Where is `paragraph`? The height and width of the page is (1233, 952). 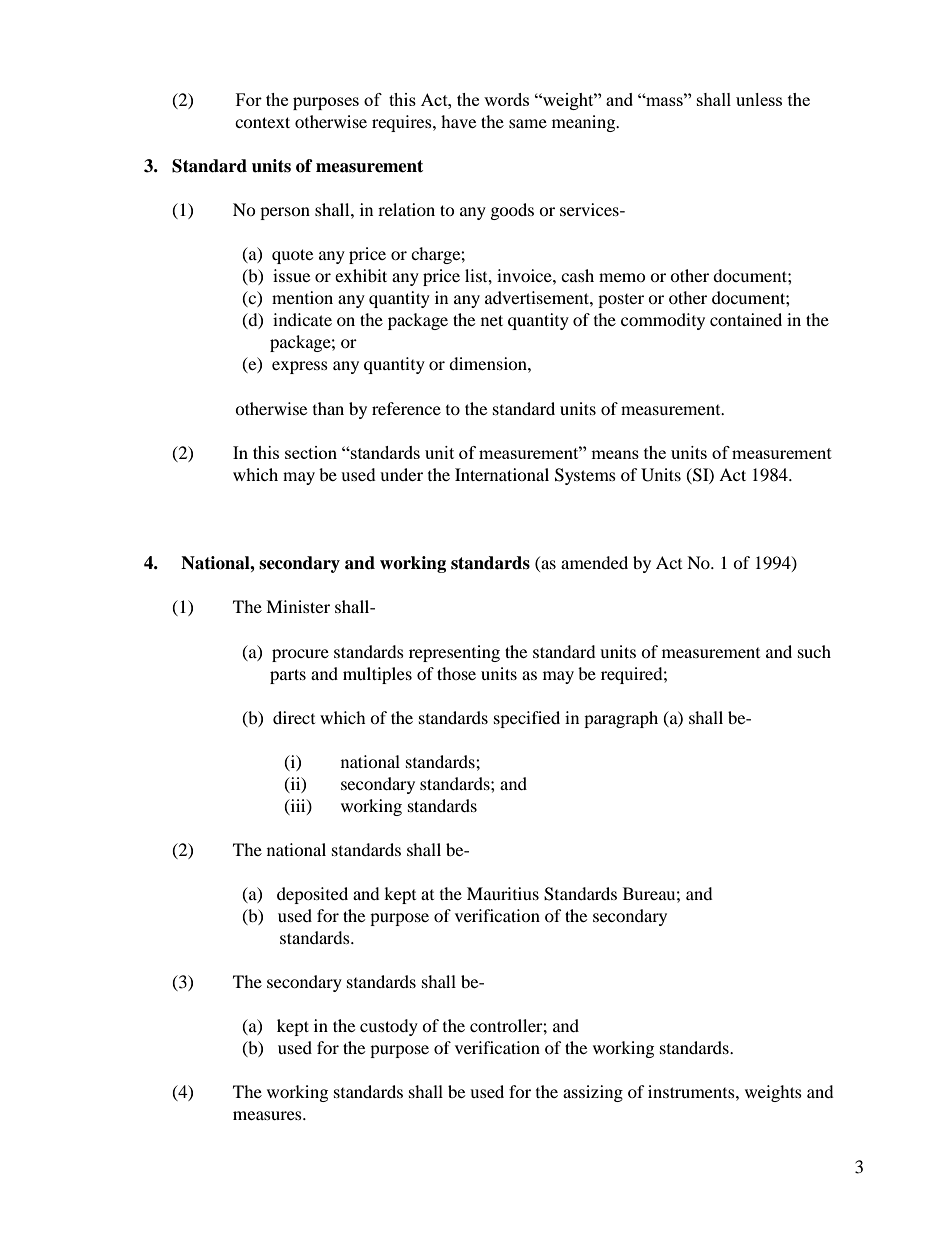 paragraph is located at coordinates (621, 719).
